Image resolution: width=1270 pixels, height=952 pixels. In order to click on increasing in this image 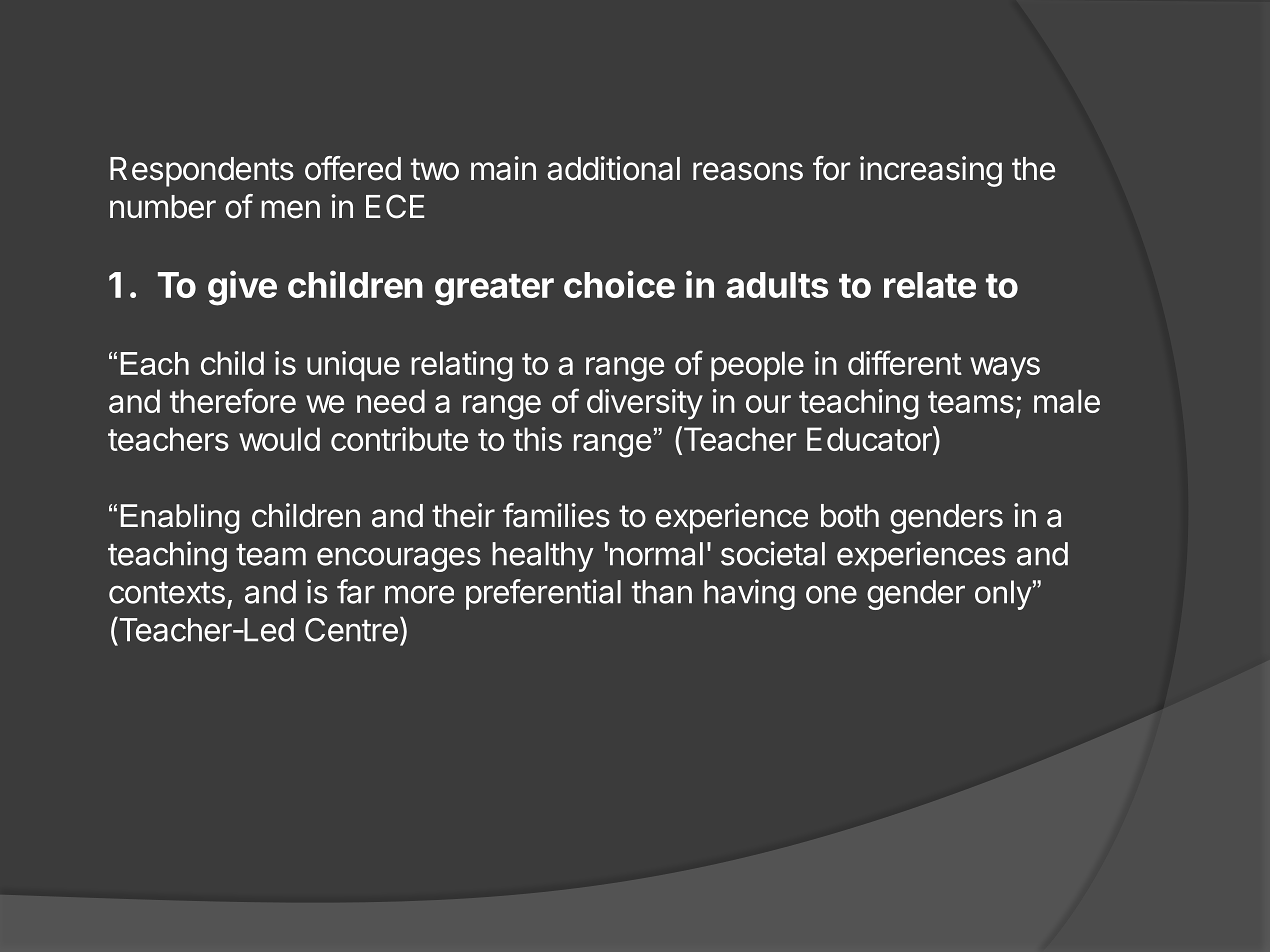, I will do `click(931, 171)`.
